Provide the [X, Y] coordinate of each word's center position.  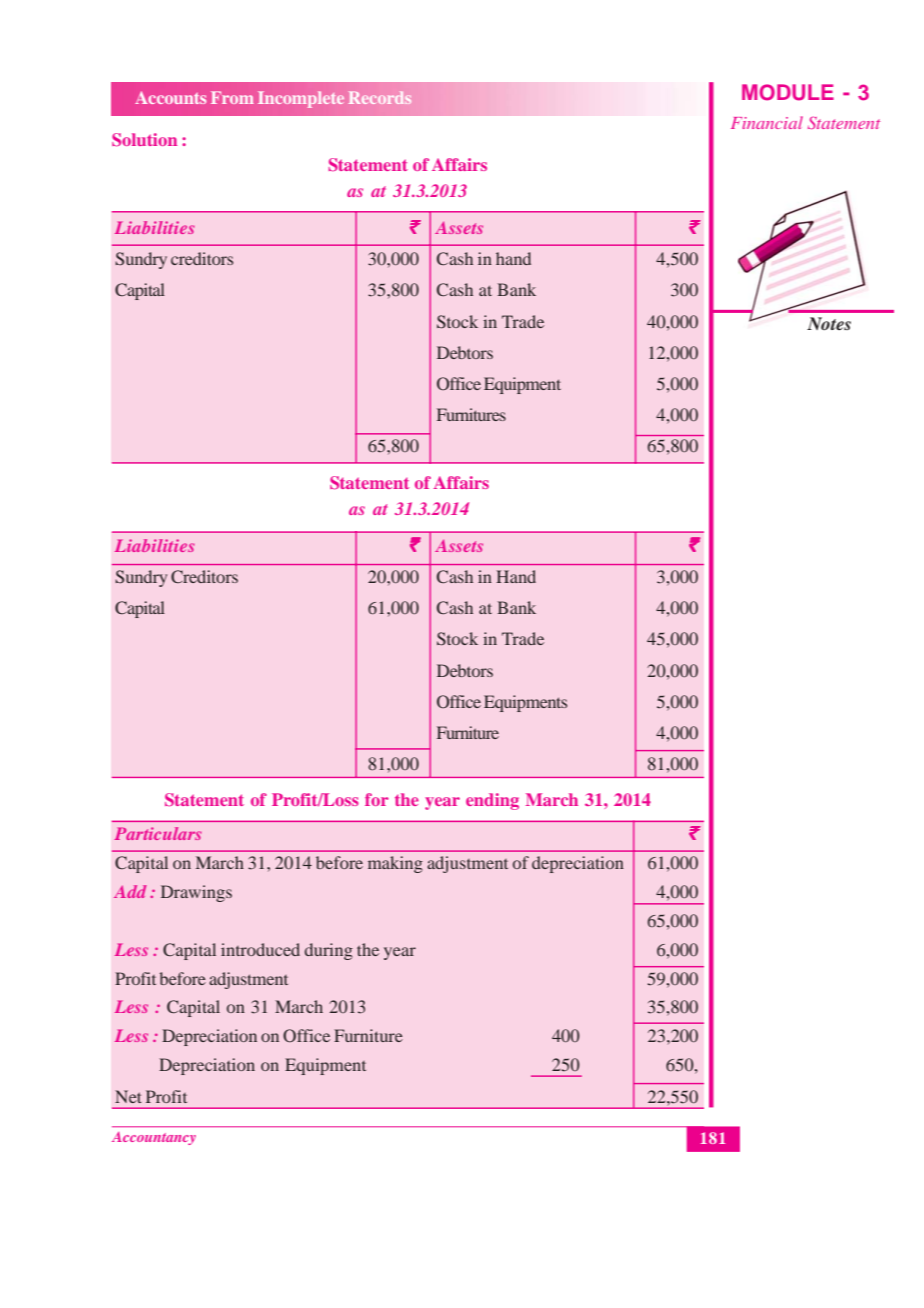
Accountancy [154, 1138]
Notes [829, 323]
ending [492, 801]
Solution [144, 140]
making [395, 864]
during [329, 951]
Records [380, 98]
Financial [767, 122]
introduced [260, 949]
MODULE [788, 92]
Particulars [158, 833]
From [232, 97]
